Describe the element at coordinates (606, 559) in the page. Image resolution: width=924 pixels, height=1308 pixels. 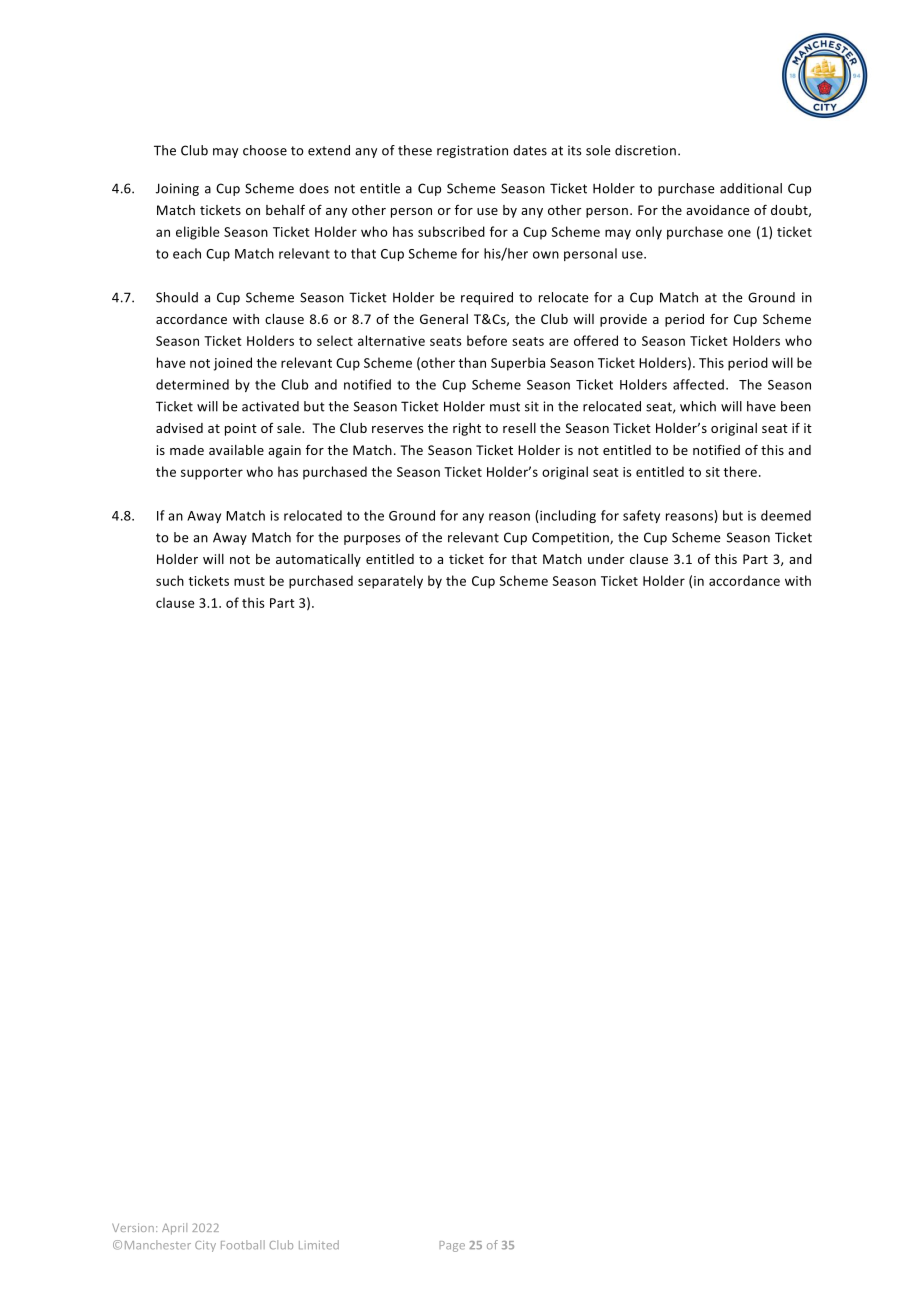
I see `under` at that location.
